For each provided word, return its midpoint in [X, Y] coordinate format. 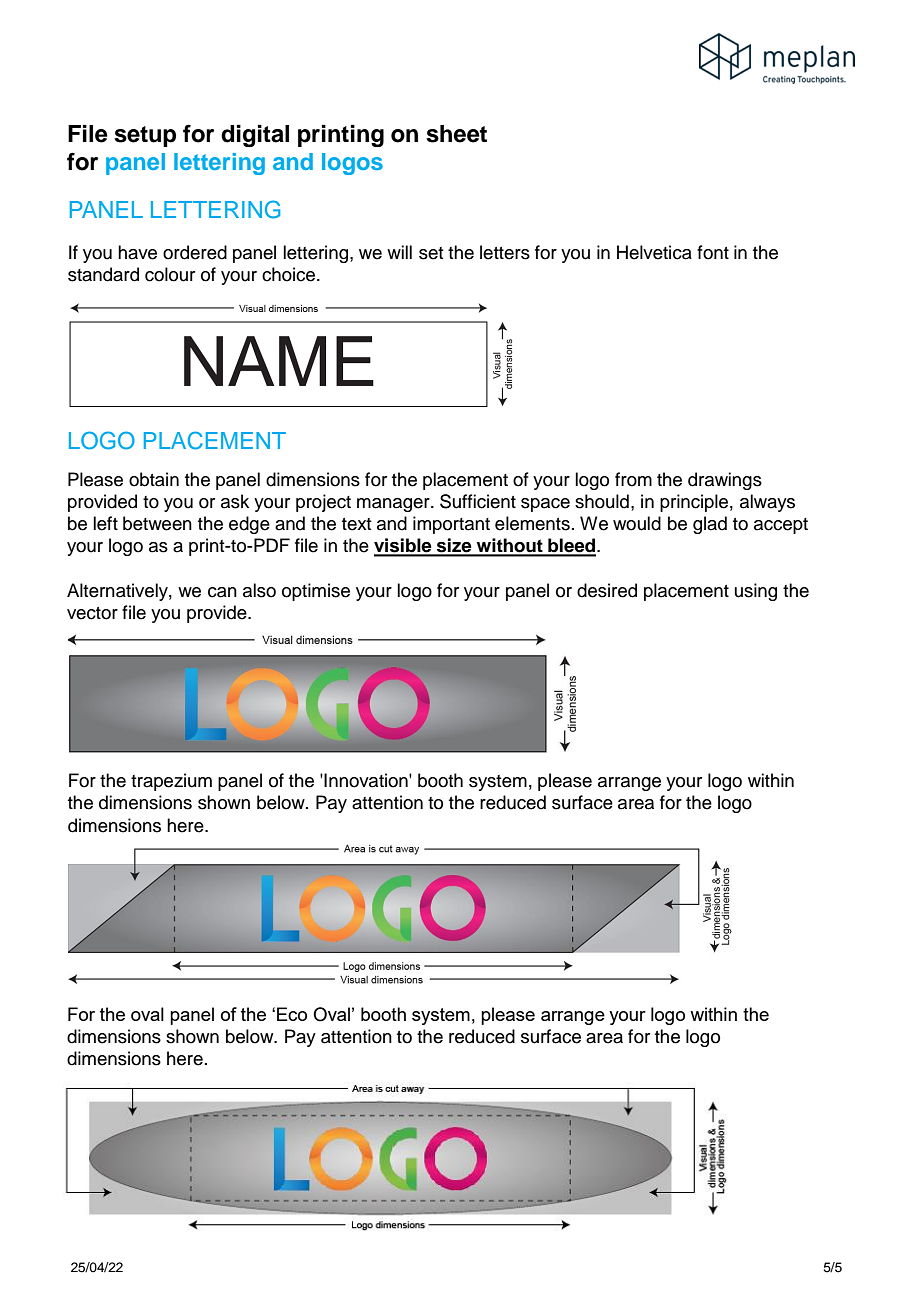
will [399, 252]
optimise [316, 592]
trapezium [171, 782]
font [713, 252]
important [451, 525]
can [222, 592]
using [756, 592]
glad [710, 525]
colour [170, 274]
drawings [725, 481]
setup [145, 136]
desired [607, 590]
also [259, 590]
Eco [292, 1014]
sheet [457, 134]
